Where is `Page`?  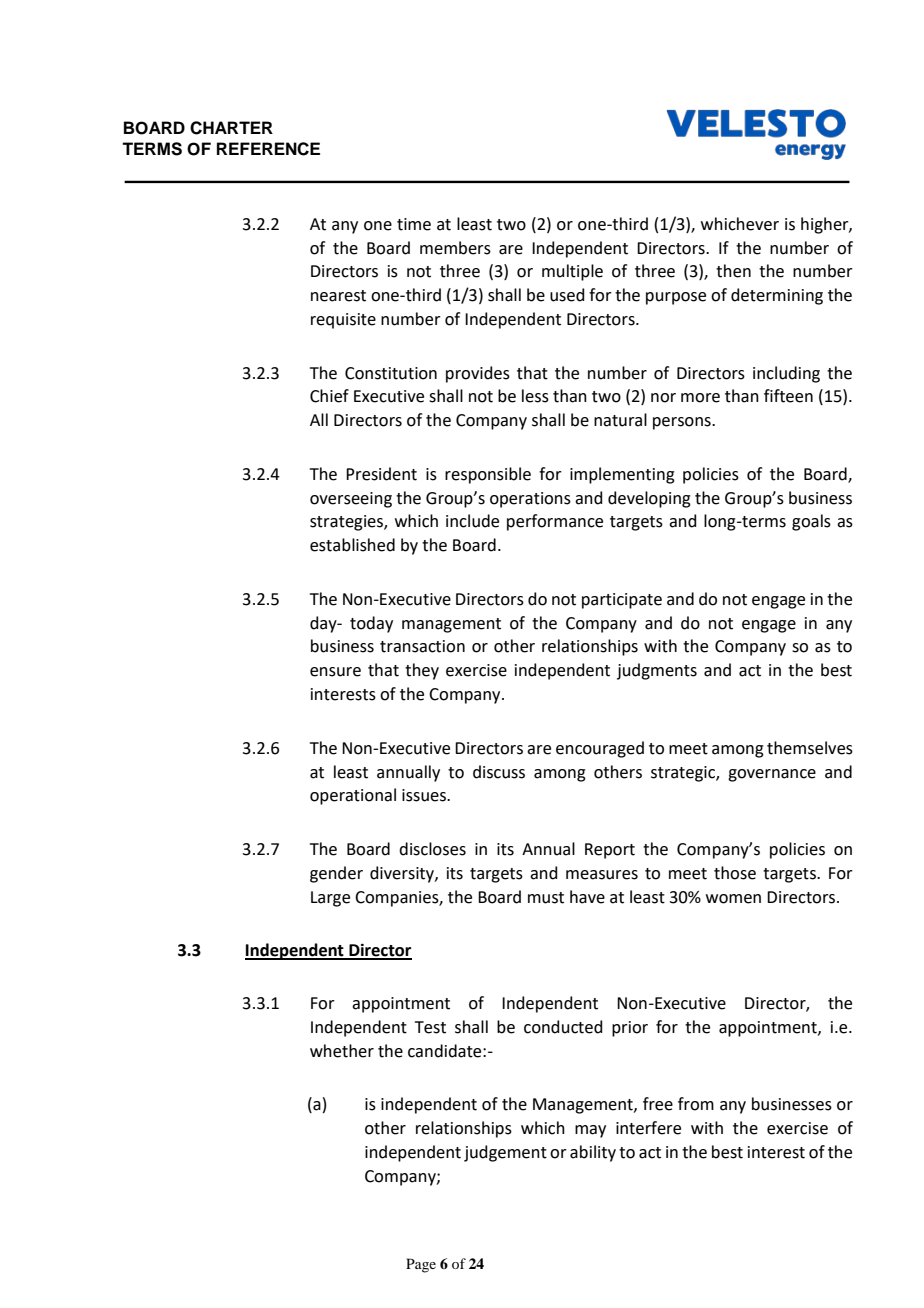
Page is located at coordinates (421, 1265).
